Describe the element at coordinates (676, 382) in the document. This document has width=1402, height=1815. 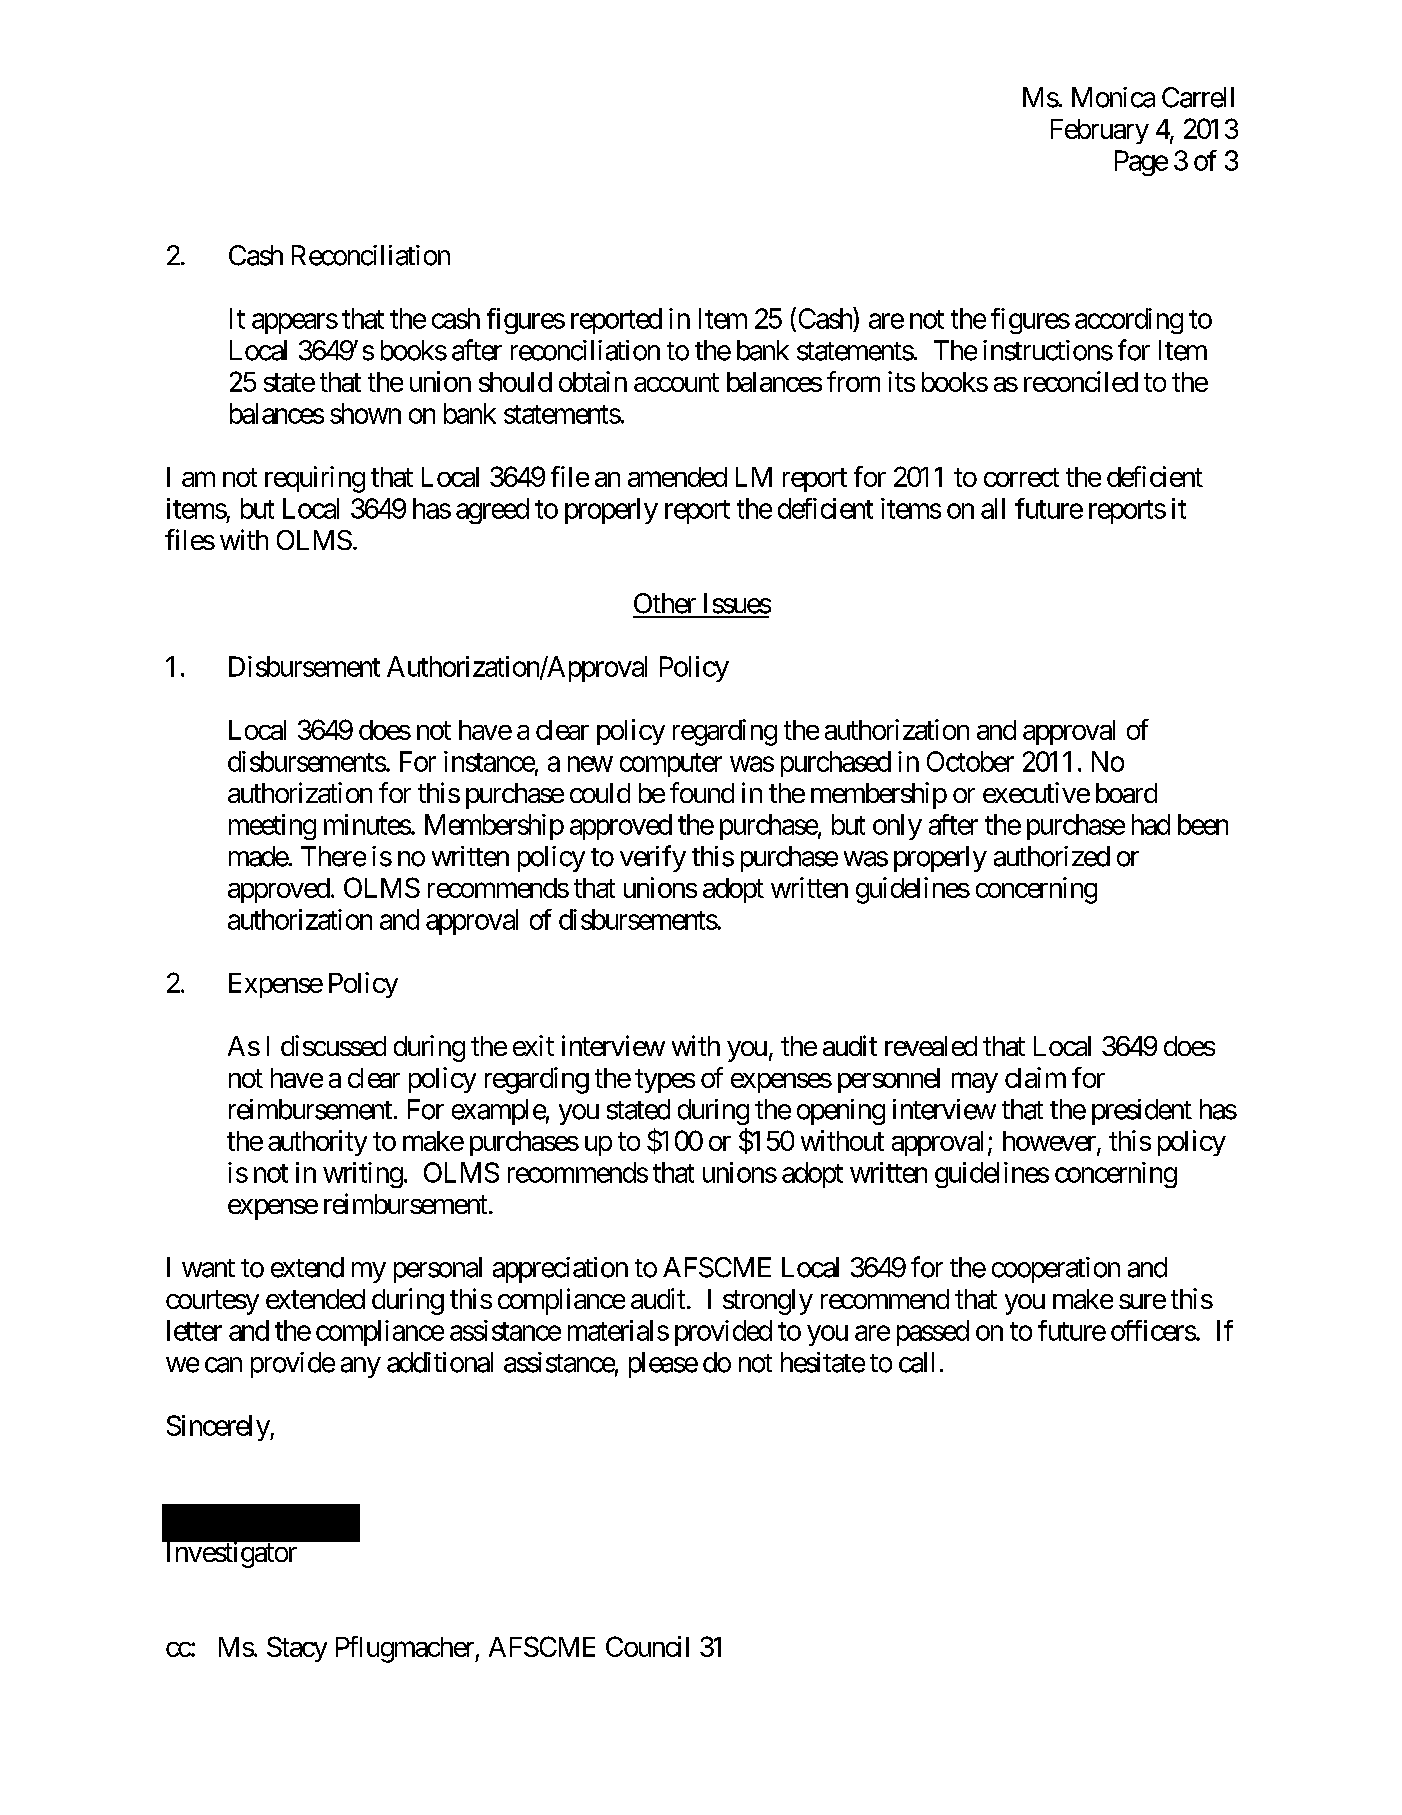
I see `account` at that location.
